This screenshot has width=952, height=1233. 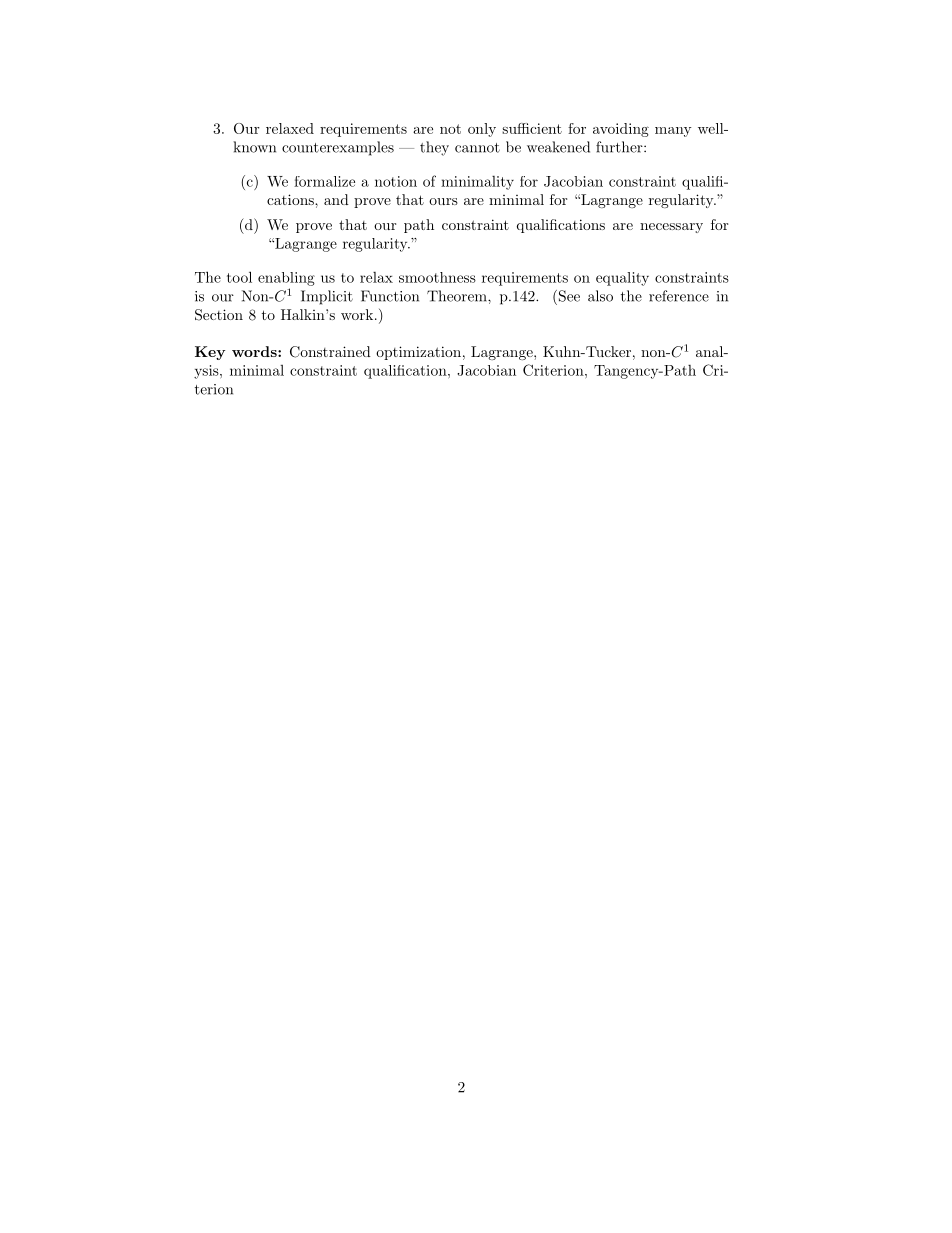 What do you see at coordinates (330, 352) in the screenshot?
I see `Constrained` at bounding box center [330, 352].
